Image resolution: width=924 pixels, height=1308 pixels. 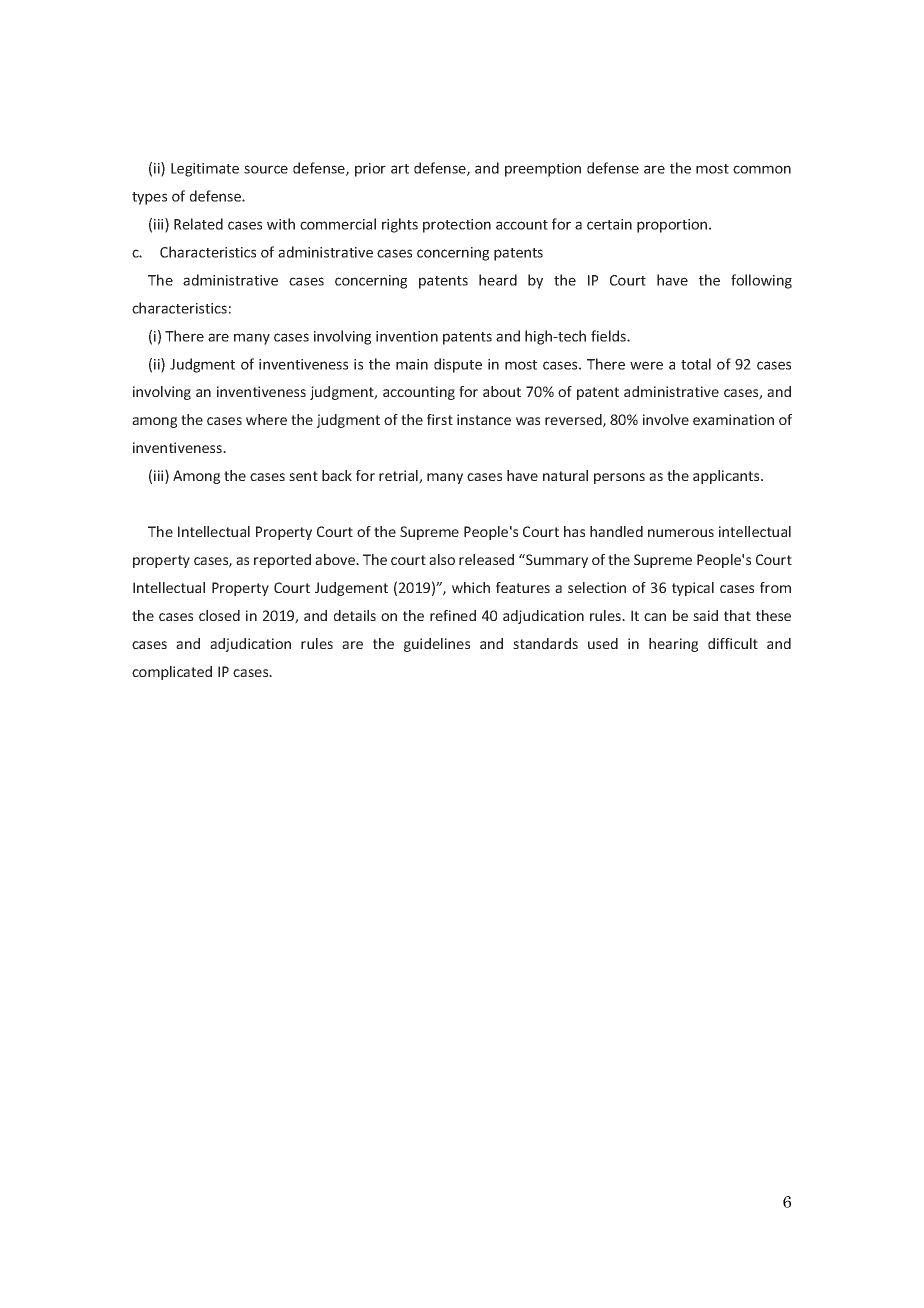 What do you see at coordinates (205, 170) in the screenshot?
I see `Legitimate` at bounding box center [205, 170].
